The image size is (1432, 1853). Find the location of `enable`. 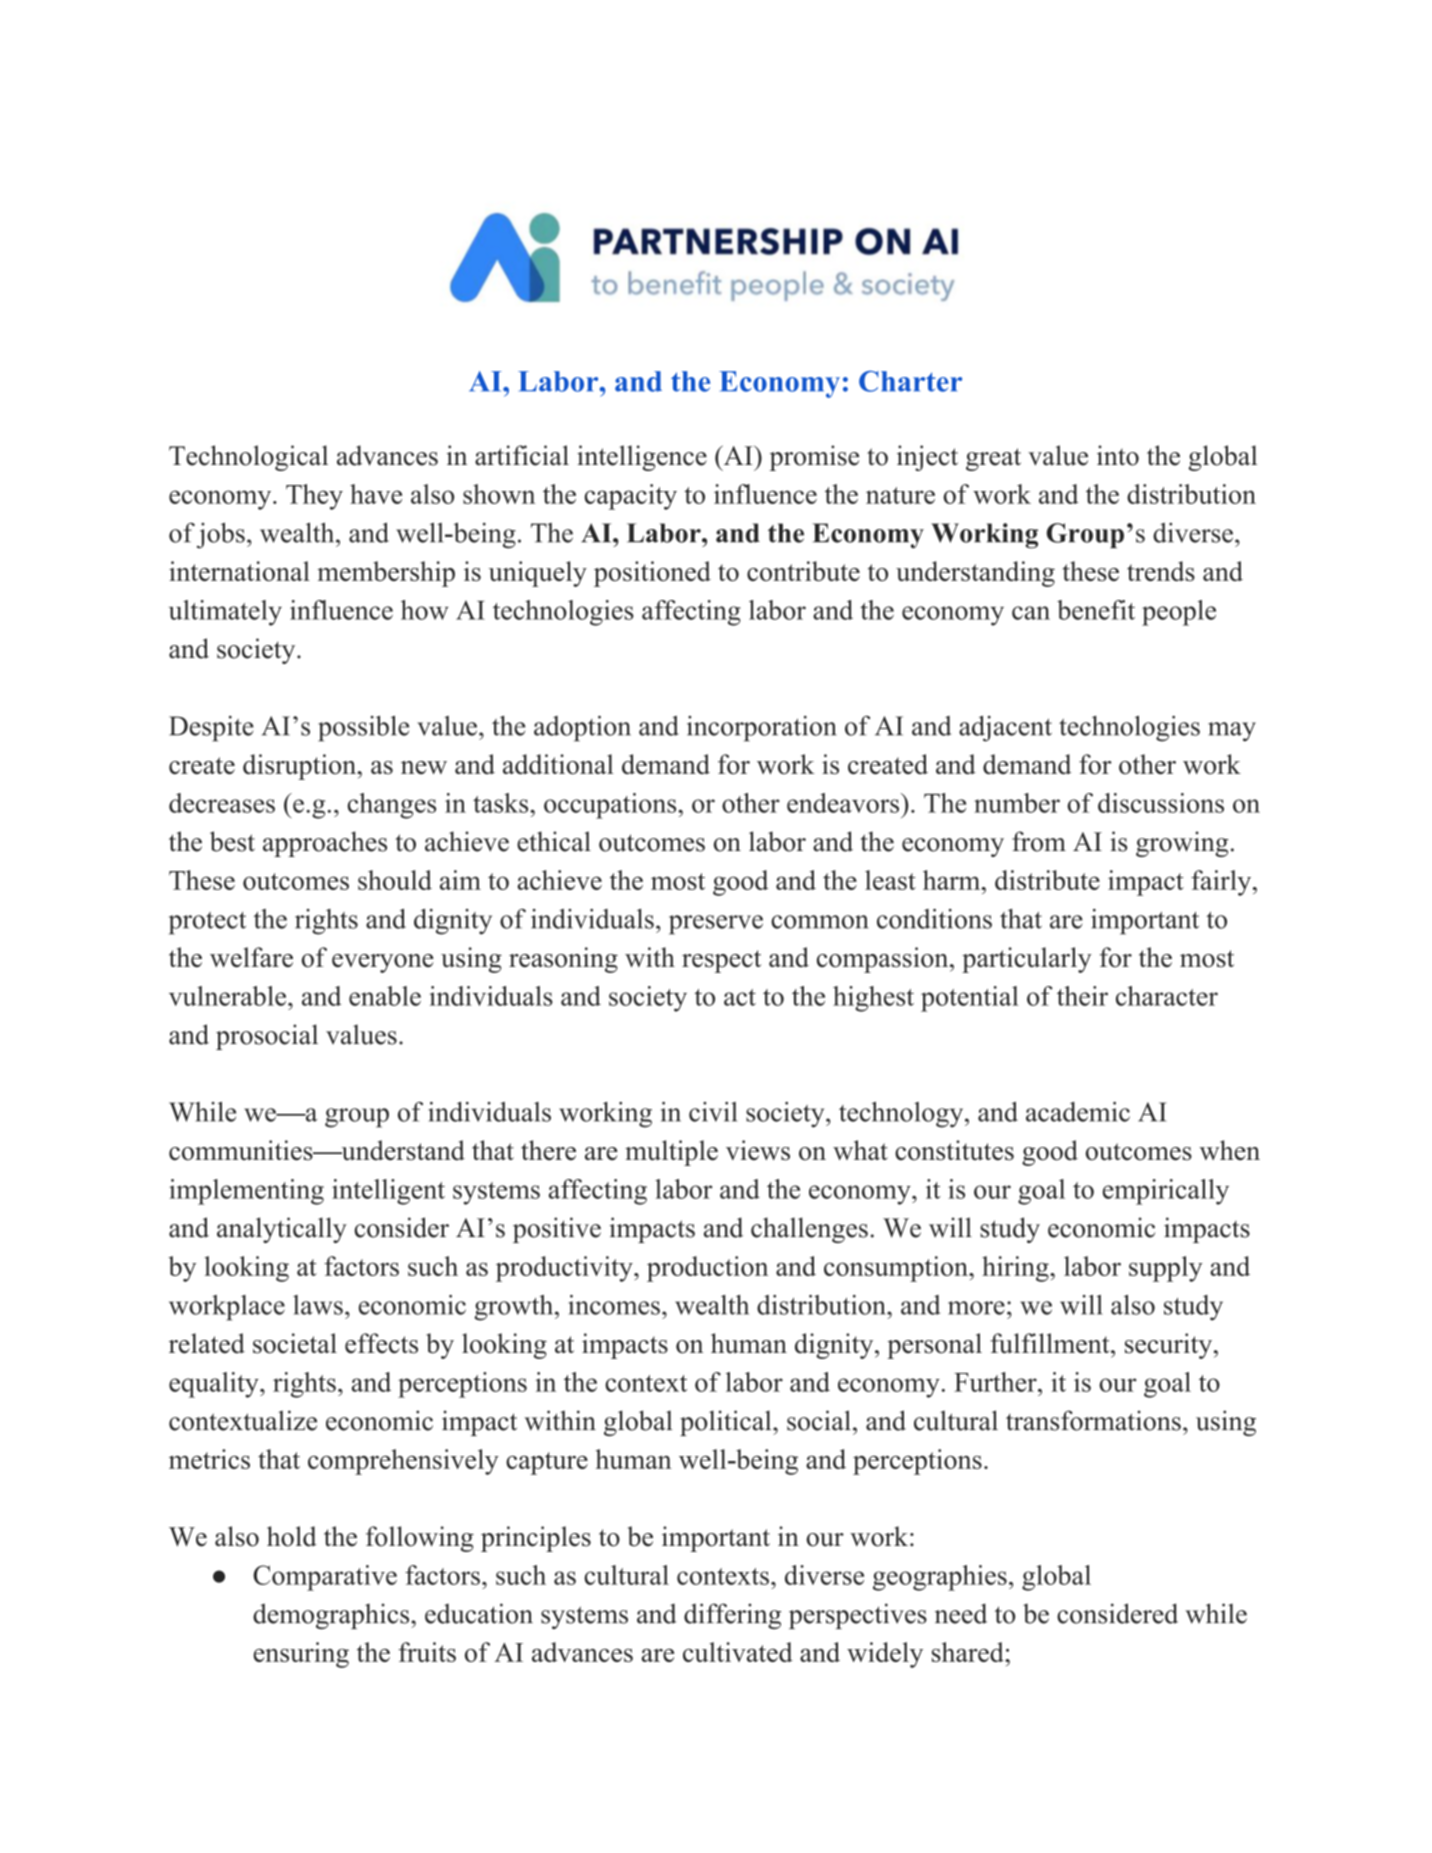

enable is located at coordinates (385, 996).
